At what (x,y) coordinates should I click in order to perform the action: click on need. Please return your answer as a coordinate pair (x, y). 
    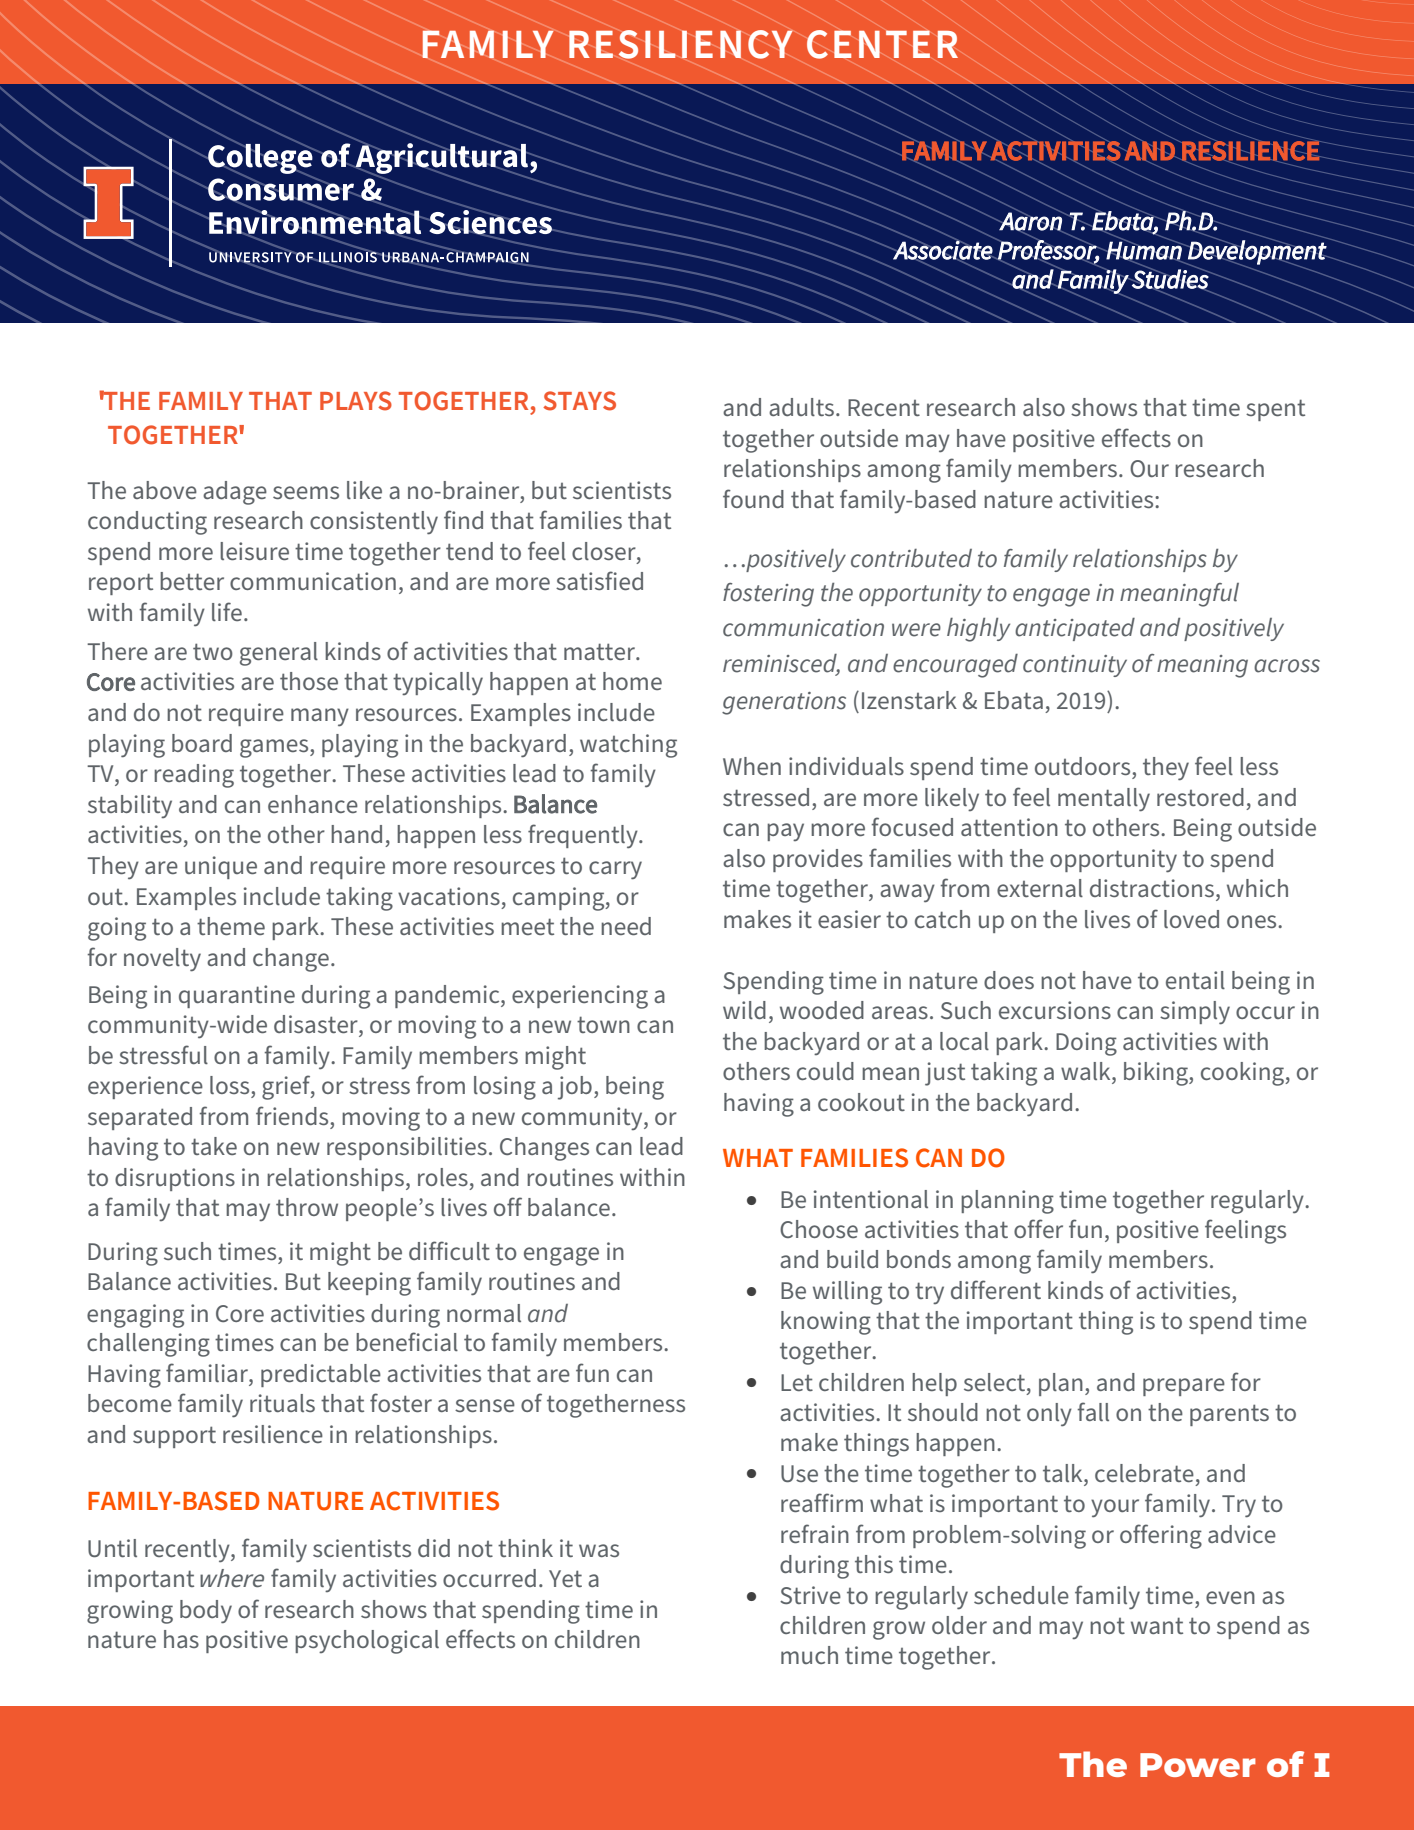
    Looking at the image, I should click on (626, 926).
